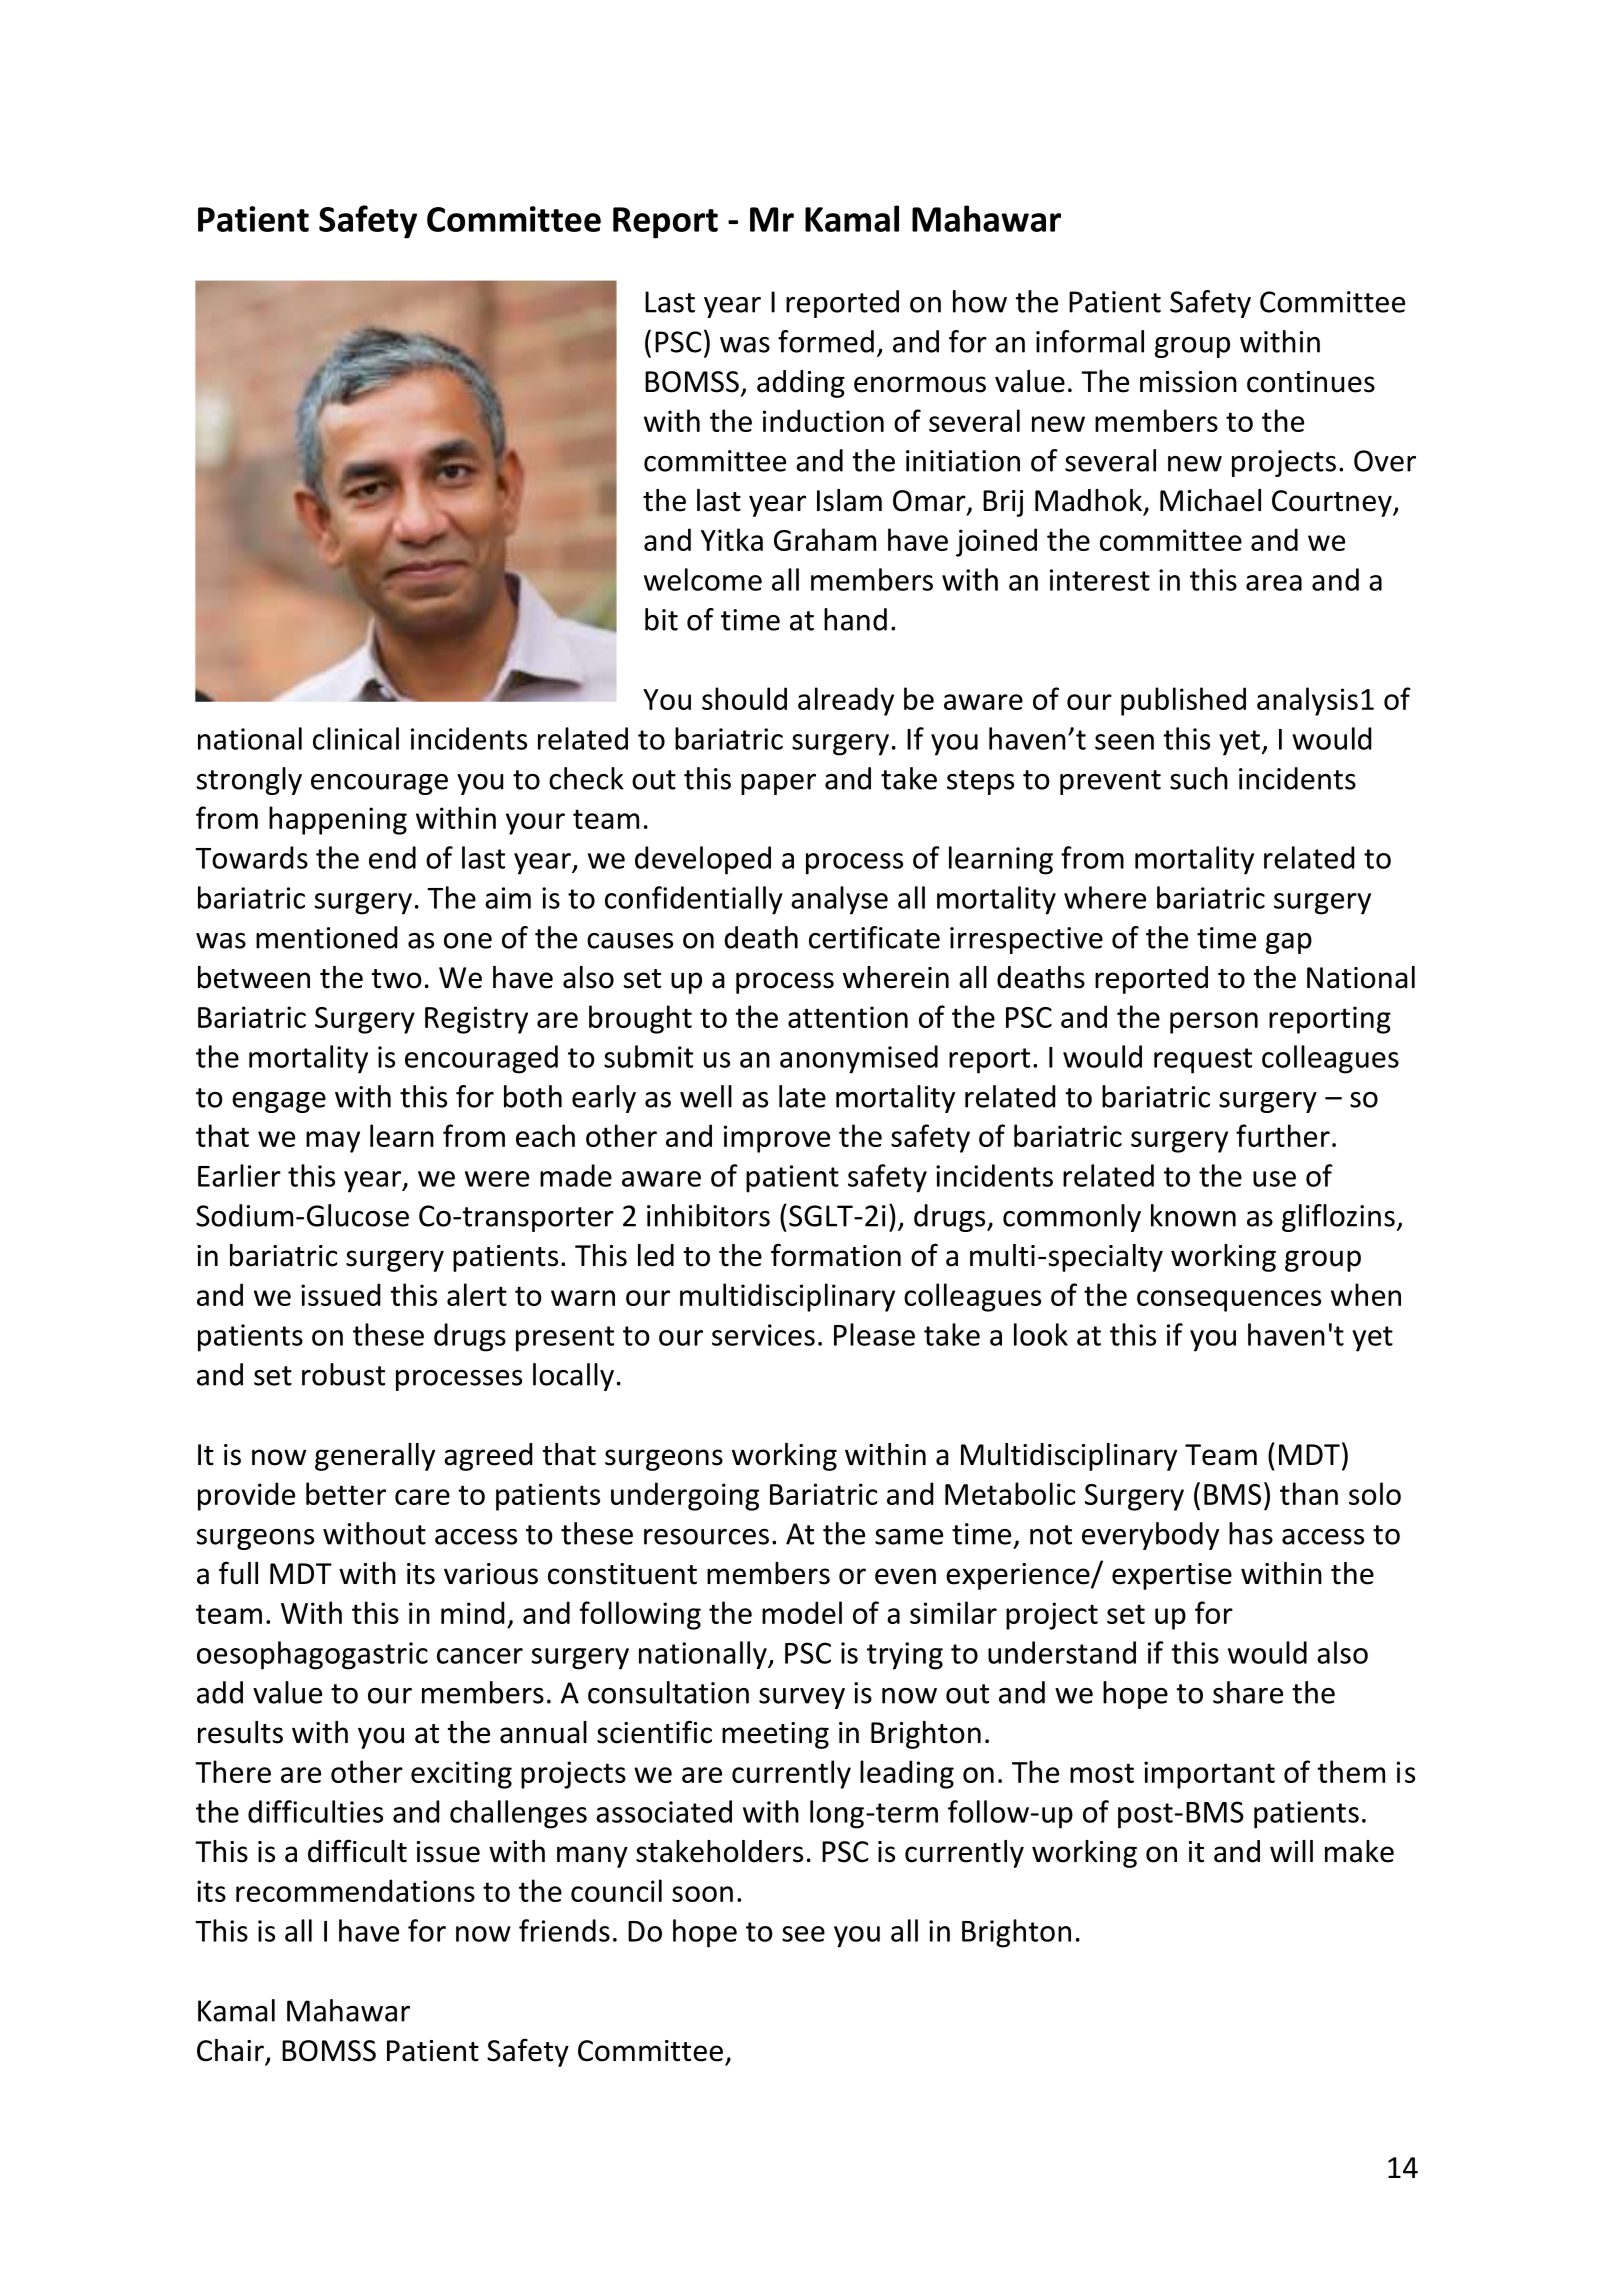 This image has width=1614, height=2284. What do you see at coordinates (826, 341) in the image?
I see `formed` at bounding box center [826, 341].
